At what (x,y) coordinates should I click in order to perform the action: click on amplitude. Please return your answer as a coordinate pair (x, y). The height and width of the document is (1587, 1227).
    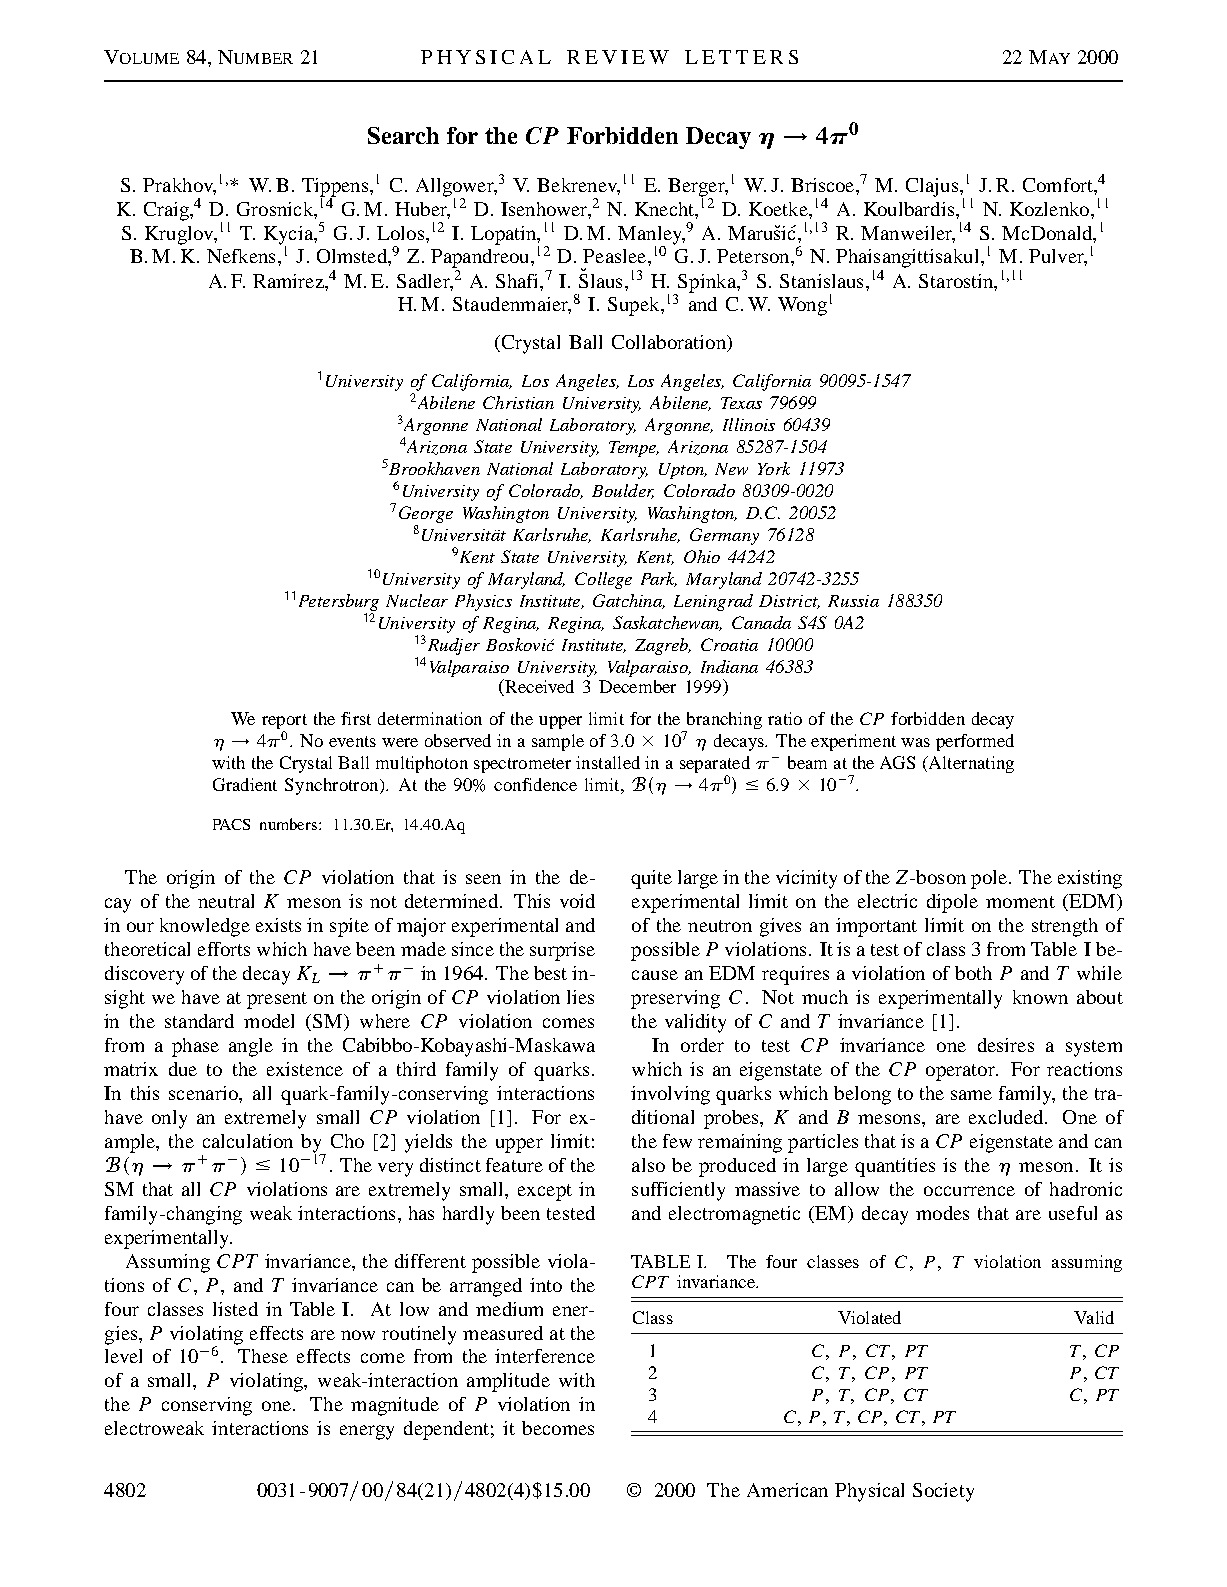
    Looking at the image, I should click on (508, 1382).
